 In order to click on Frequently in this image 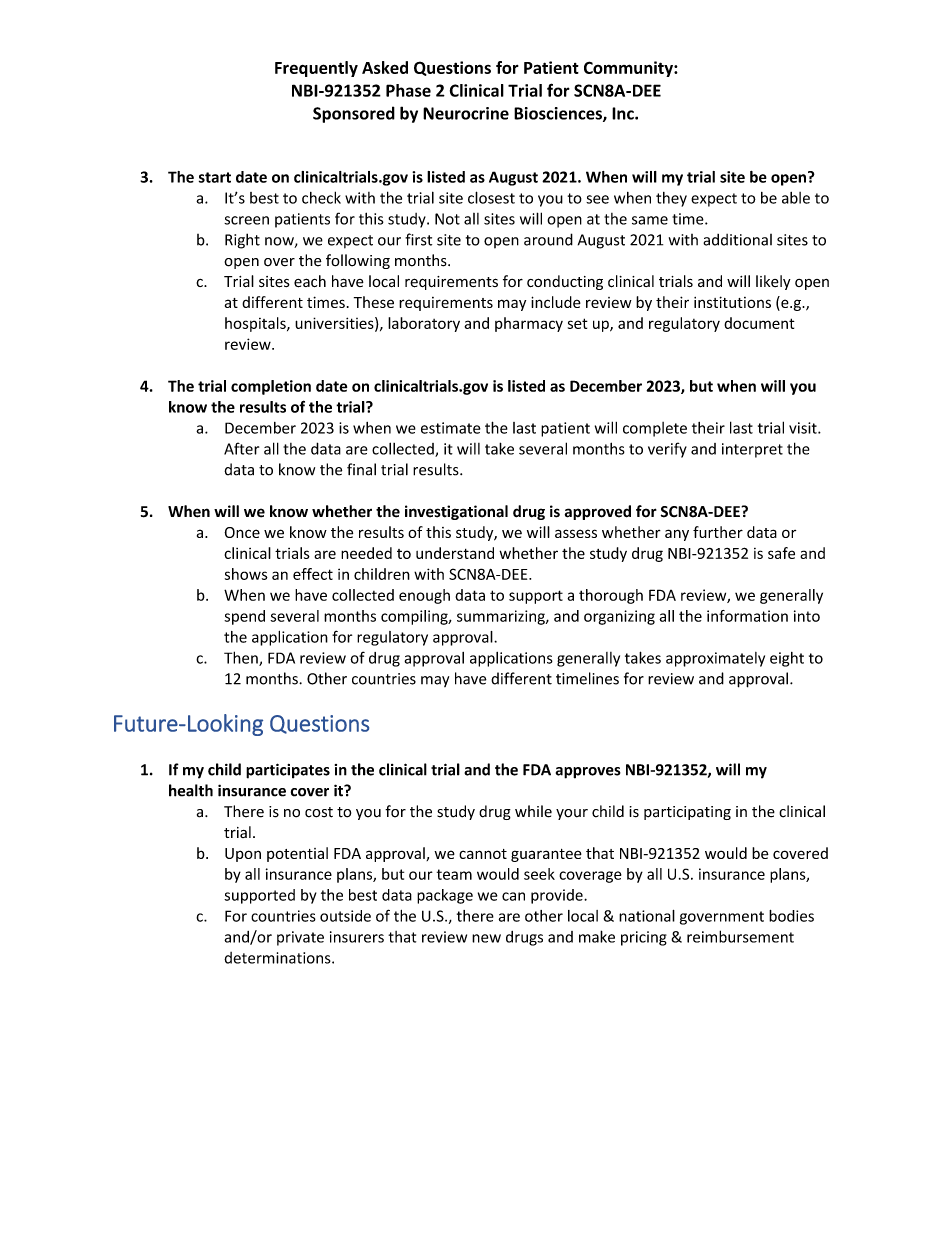, I will do `click(316, 69)`.
